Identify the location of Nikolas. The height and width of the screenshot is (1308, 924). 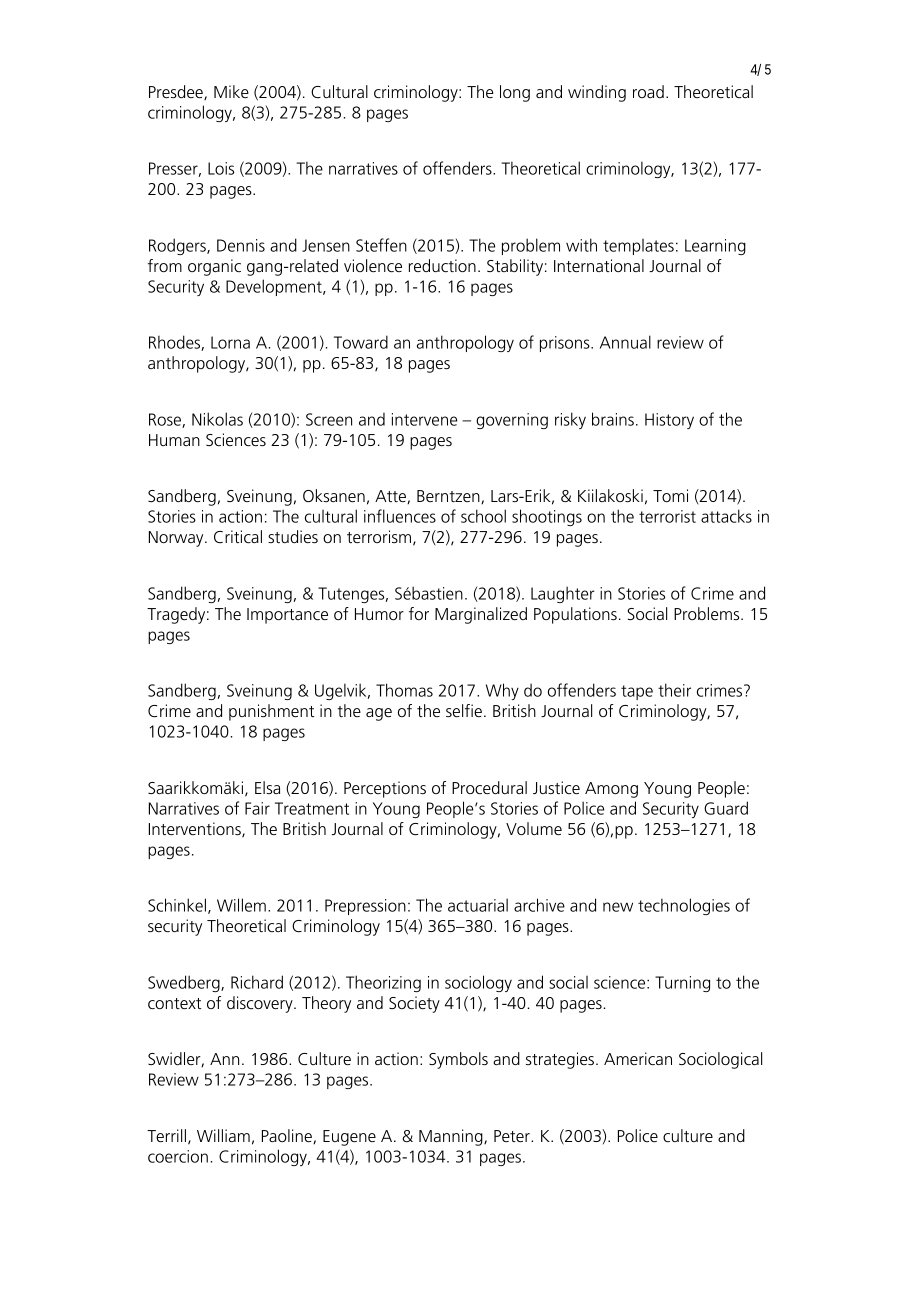
(217, 419).
